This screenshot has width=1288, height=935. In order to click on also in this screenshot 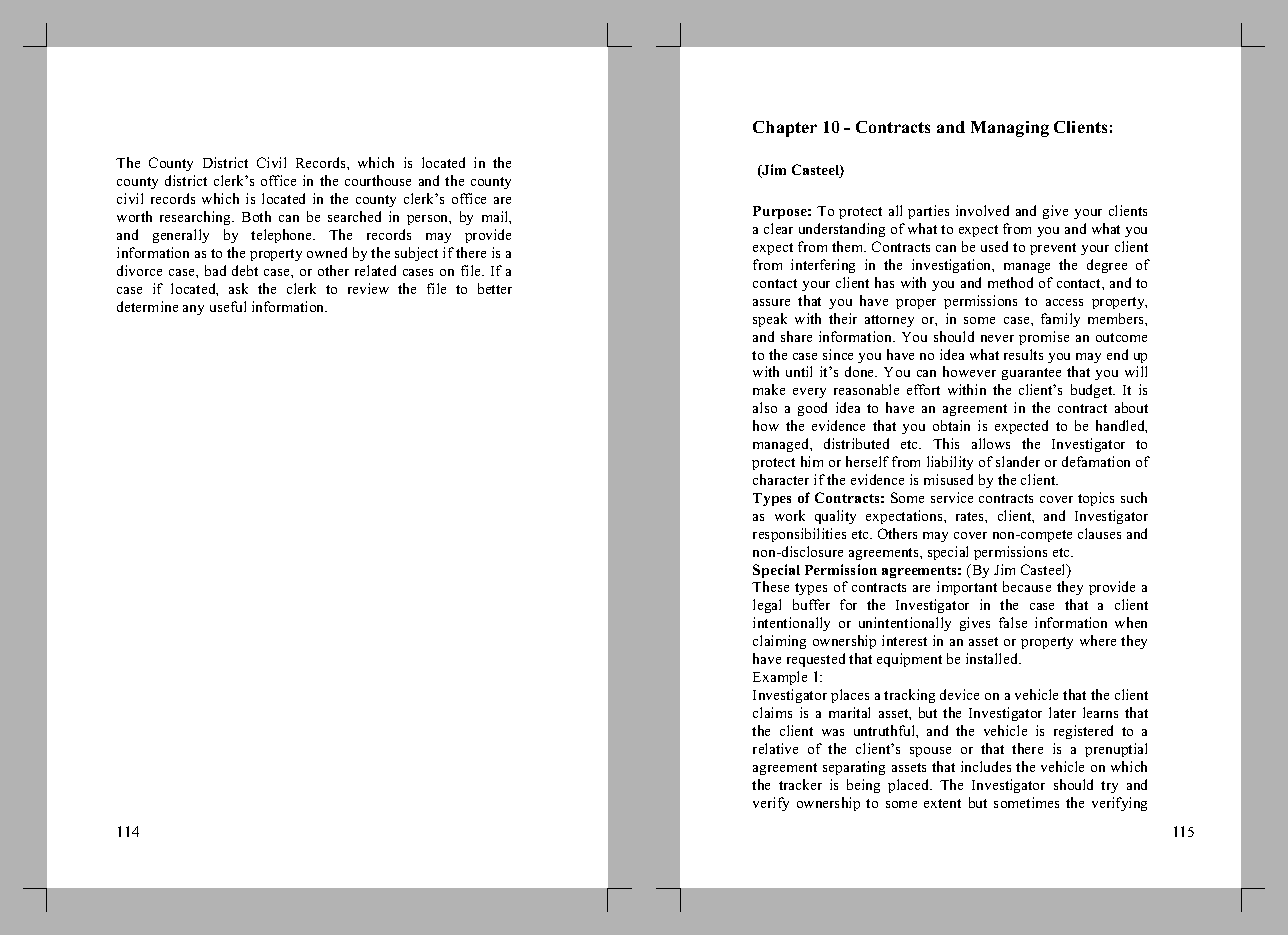, I will do `click(765, 407)`.
